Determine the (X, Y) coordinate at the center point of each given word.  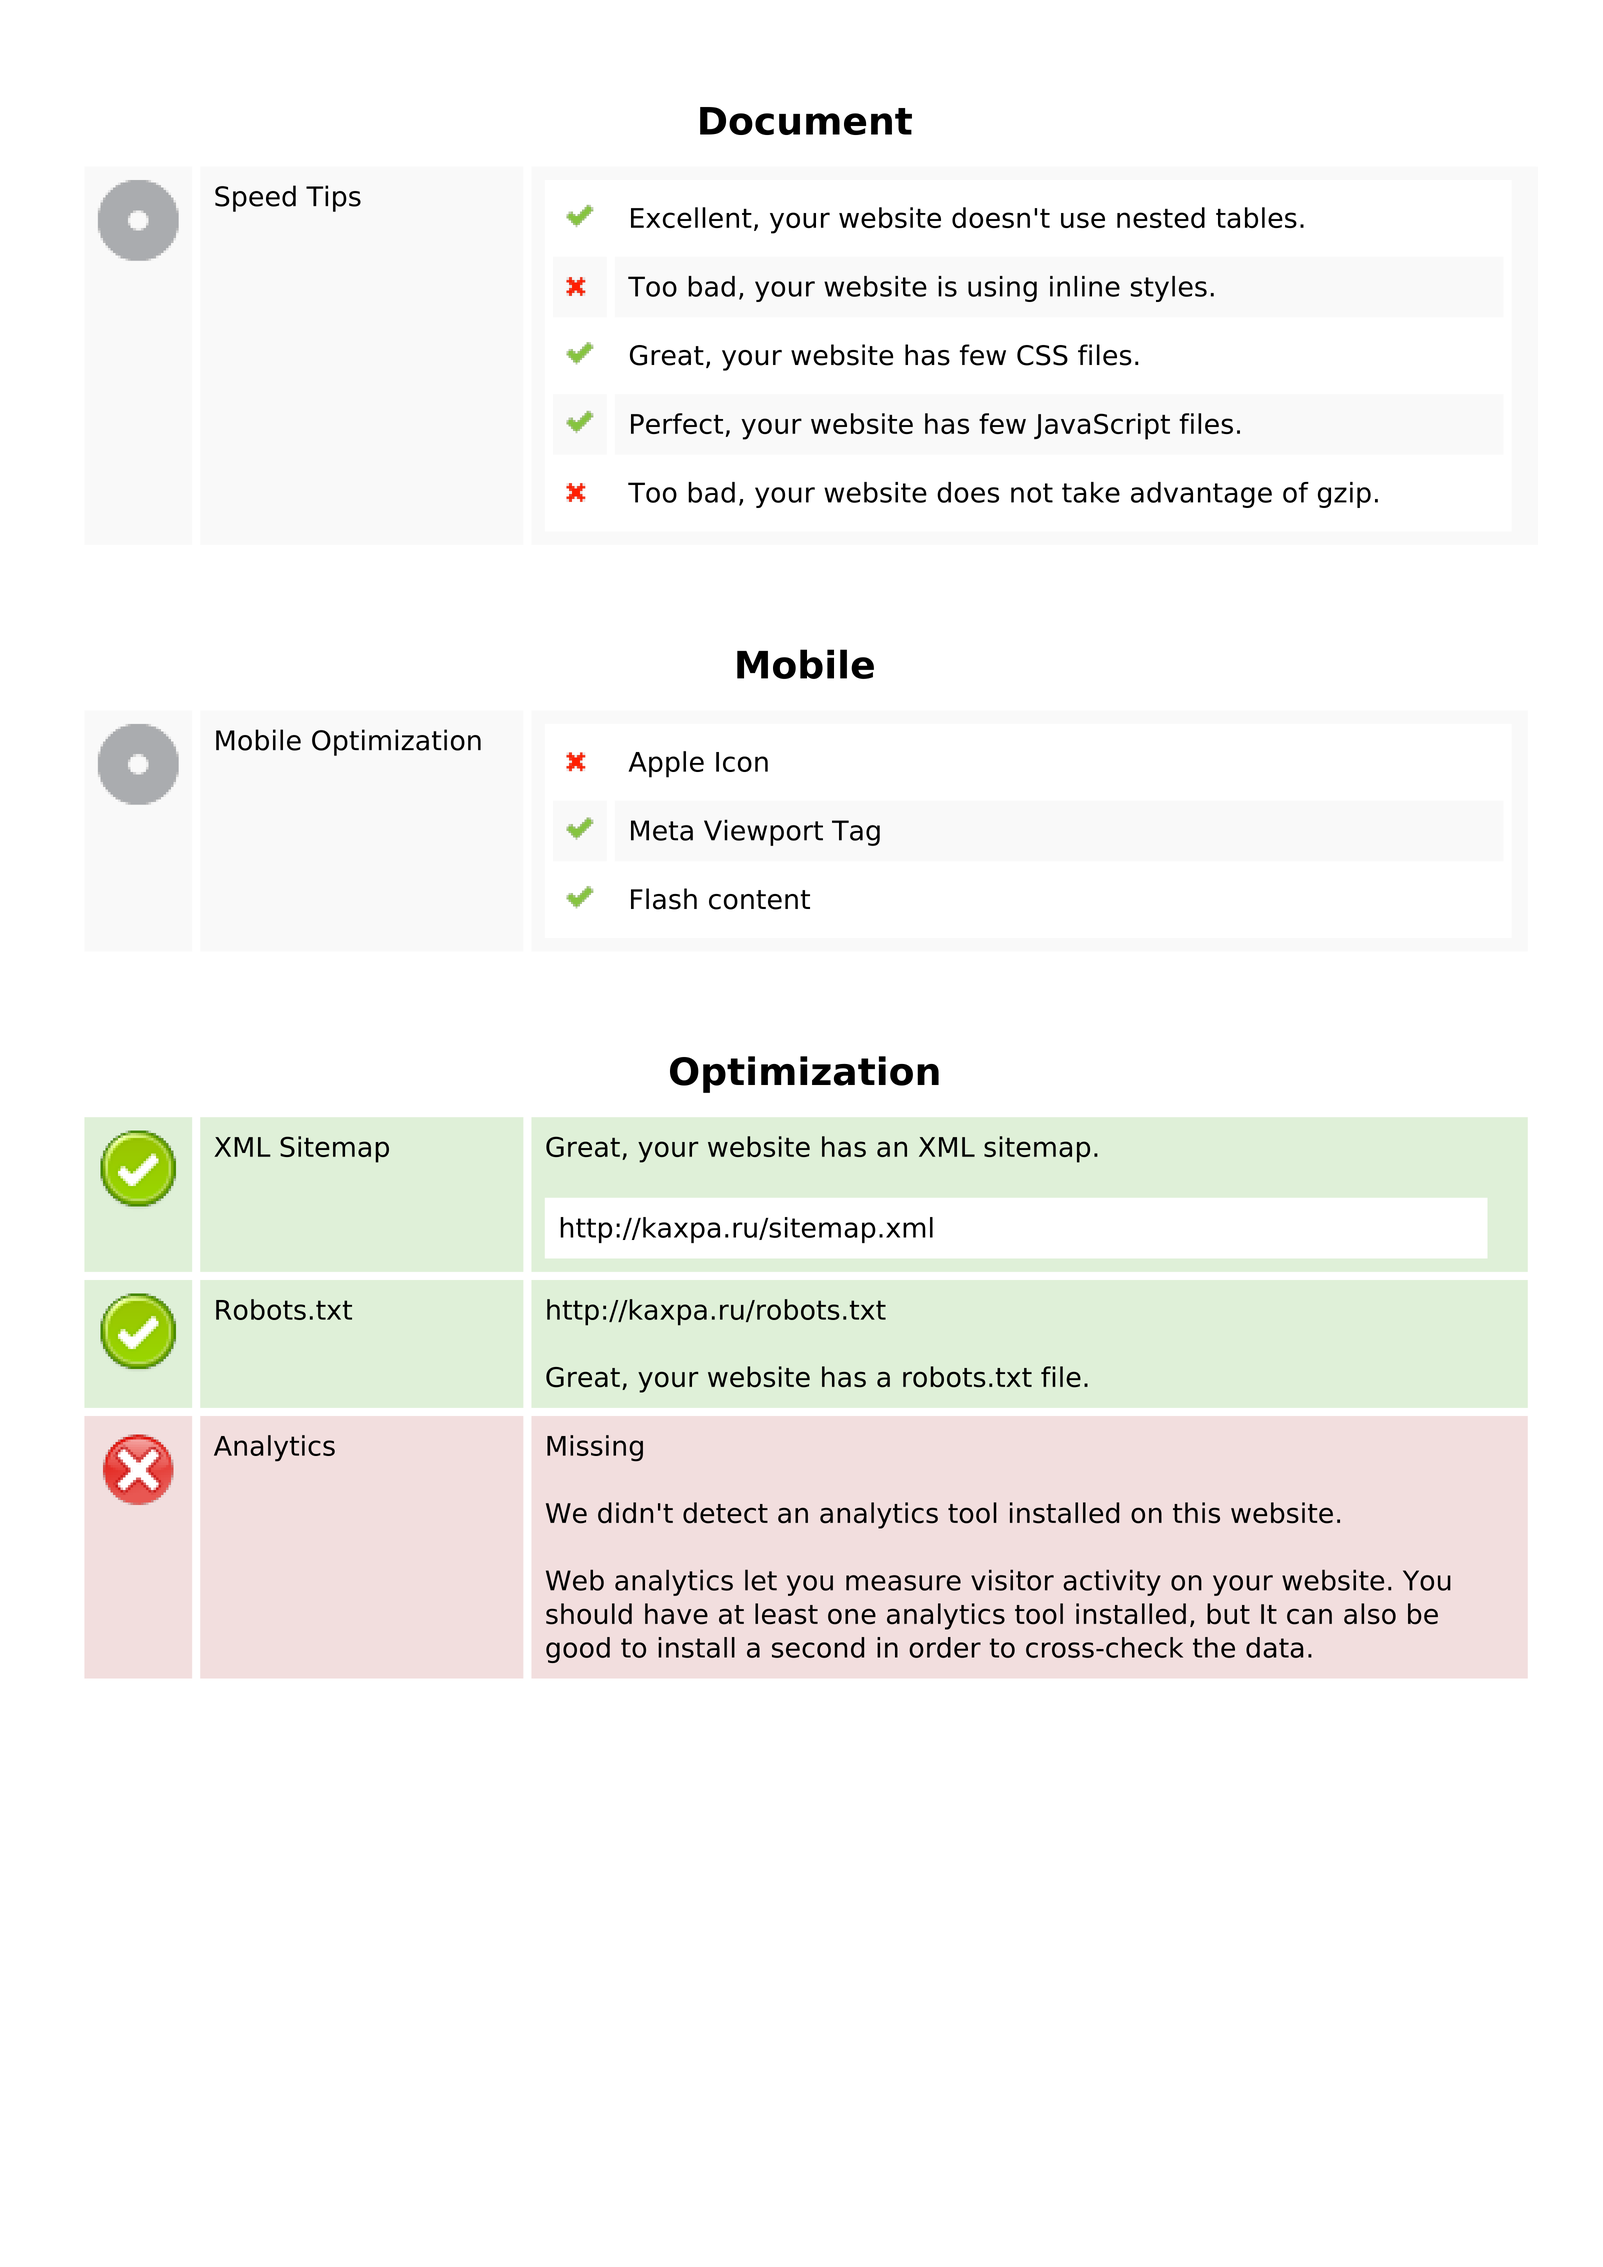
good (578, 1650)
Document (806, 121)
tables (1256, 217)
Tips (333, 198)
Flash (664, 899)
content (759, 900)
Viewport (763, 832)
